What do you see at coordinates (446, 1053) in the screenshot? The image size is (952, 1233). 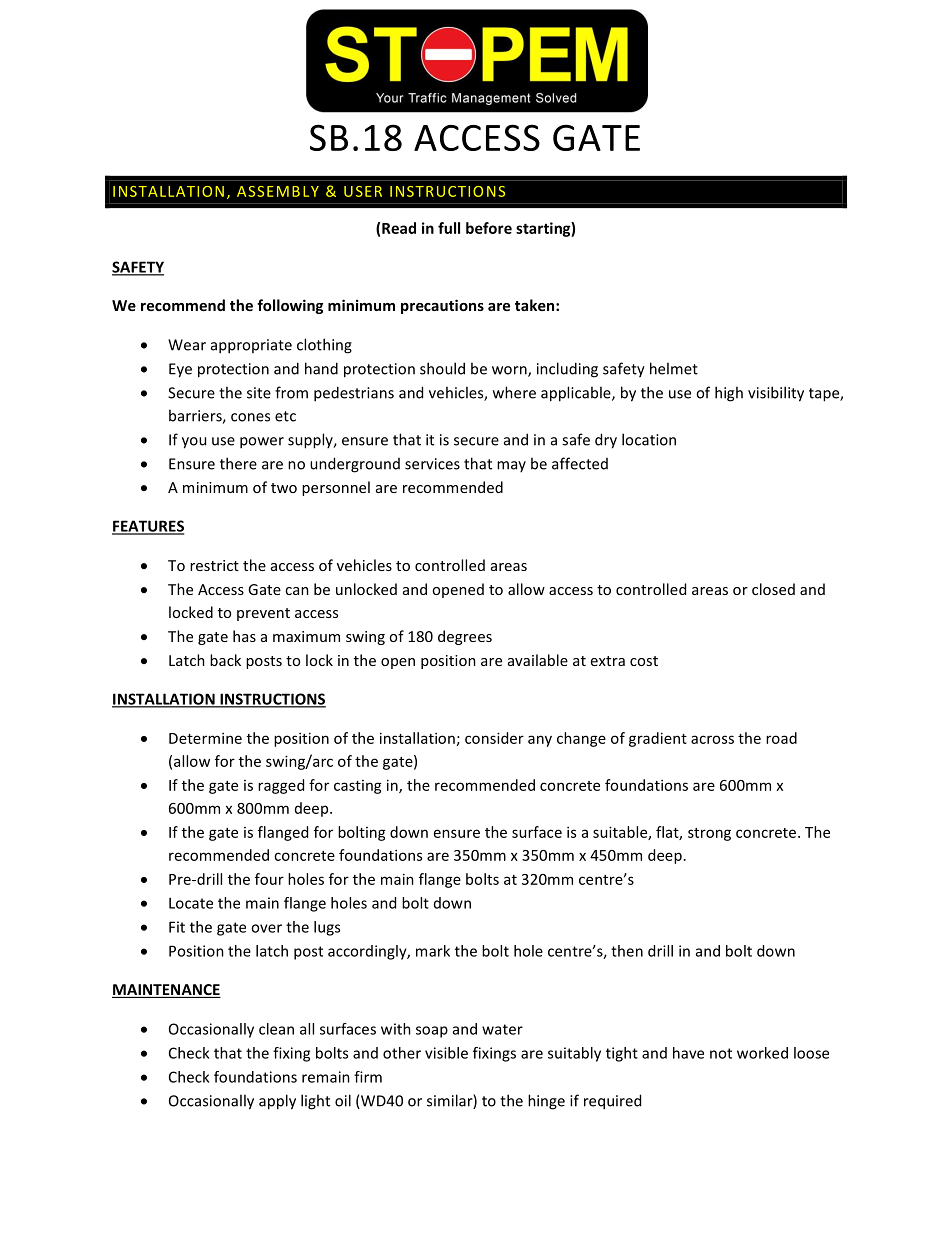 I see `visible` at bounding box center [446, 1053].
